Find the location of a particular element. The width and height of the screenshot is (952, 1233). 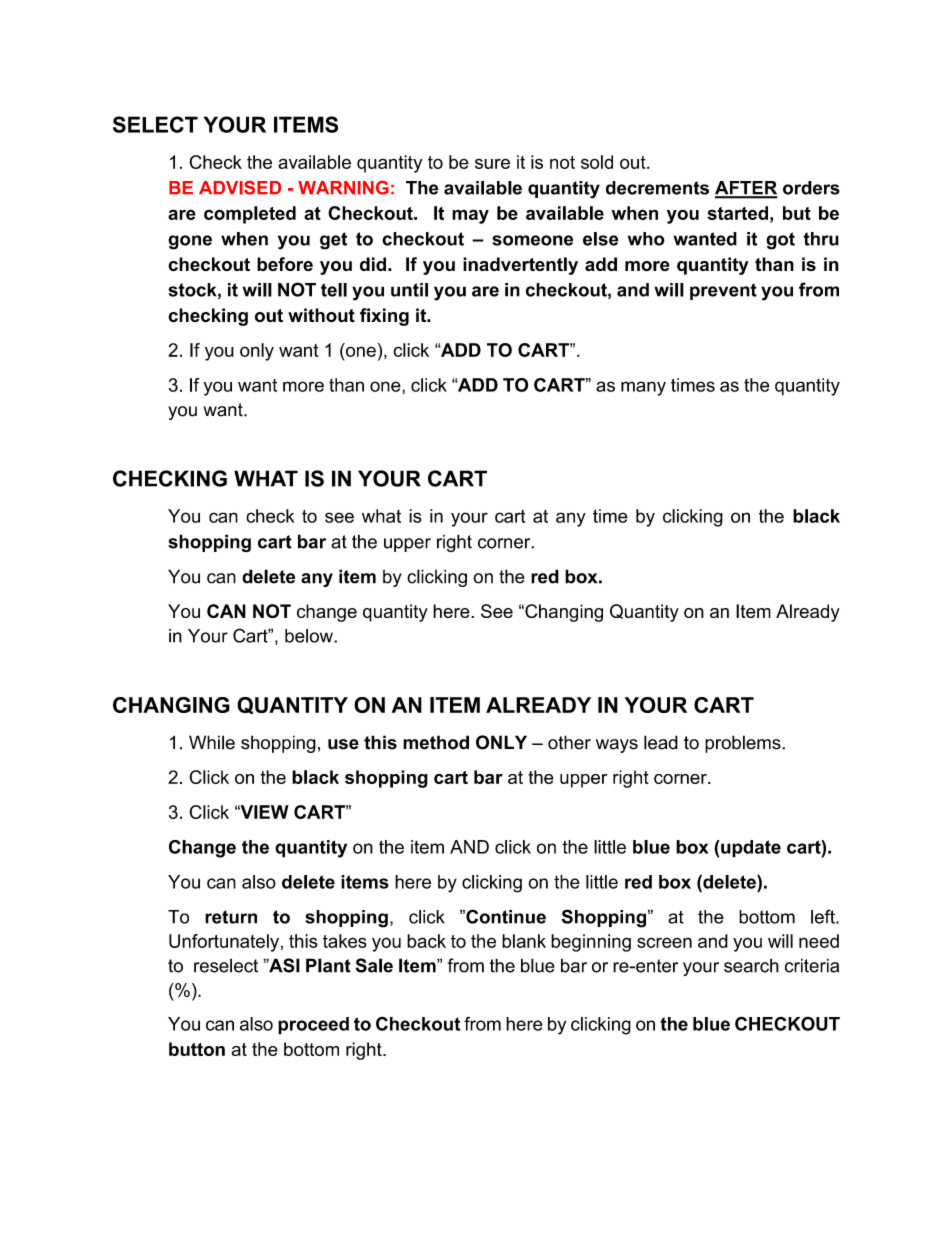

search is located at coordinates (751, 965).
